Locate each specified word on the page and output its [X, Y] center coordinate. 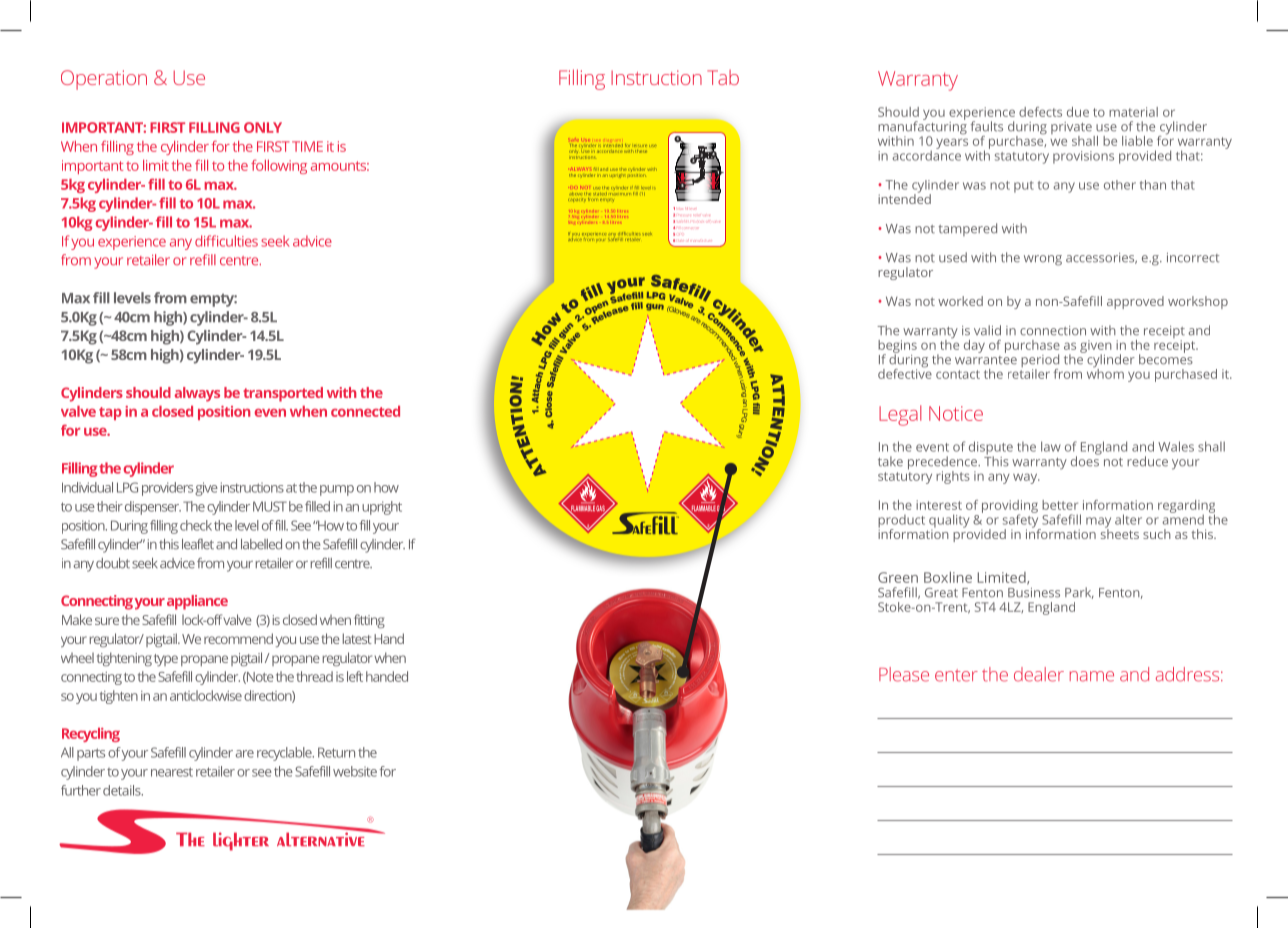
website [355, 771]
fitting [369, 621]
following [279, 167]
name [1092, 676]
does [1085, 460]
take [890, 461]
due [1078, 112]
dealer [1039, 674]
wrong [1043, 260]
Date [680, 241]
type [166, 660]
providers [167, 489]
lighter [241, 841]
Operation [104, 80]
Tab [723, 77]
